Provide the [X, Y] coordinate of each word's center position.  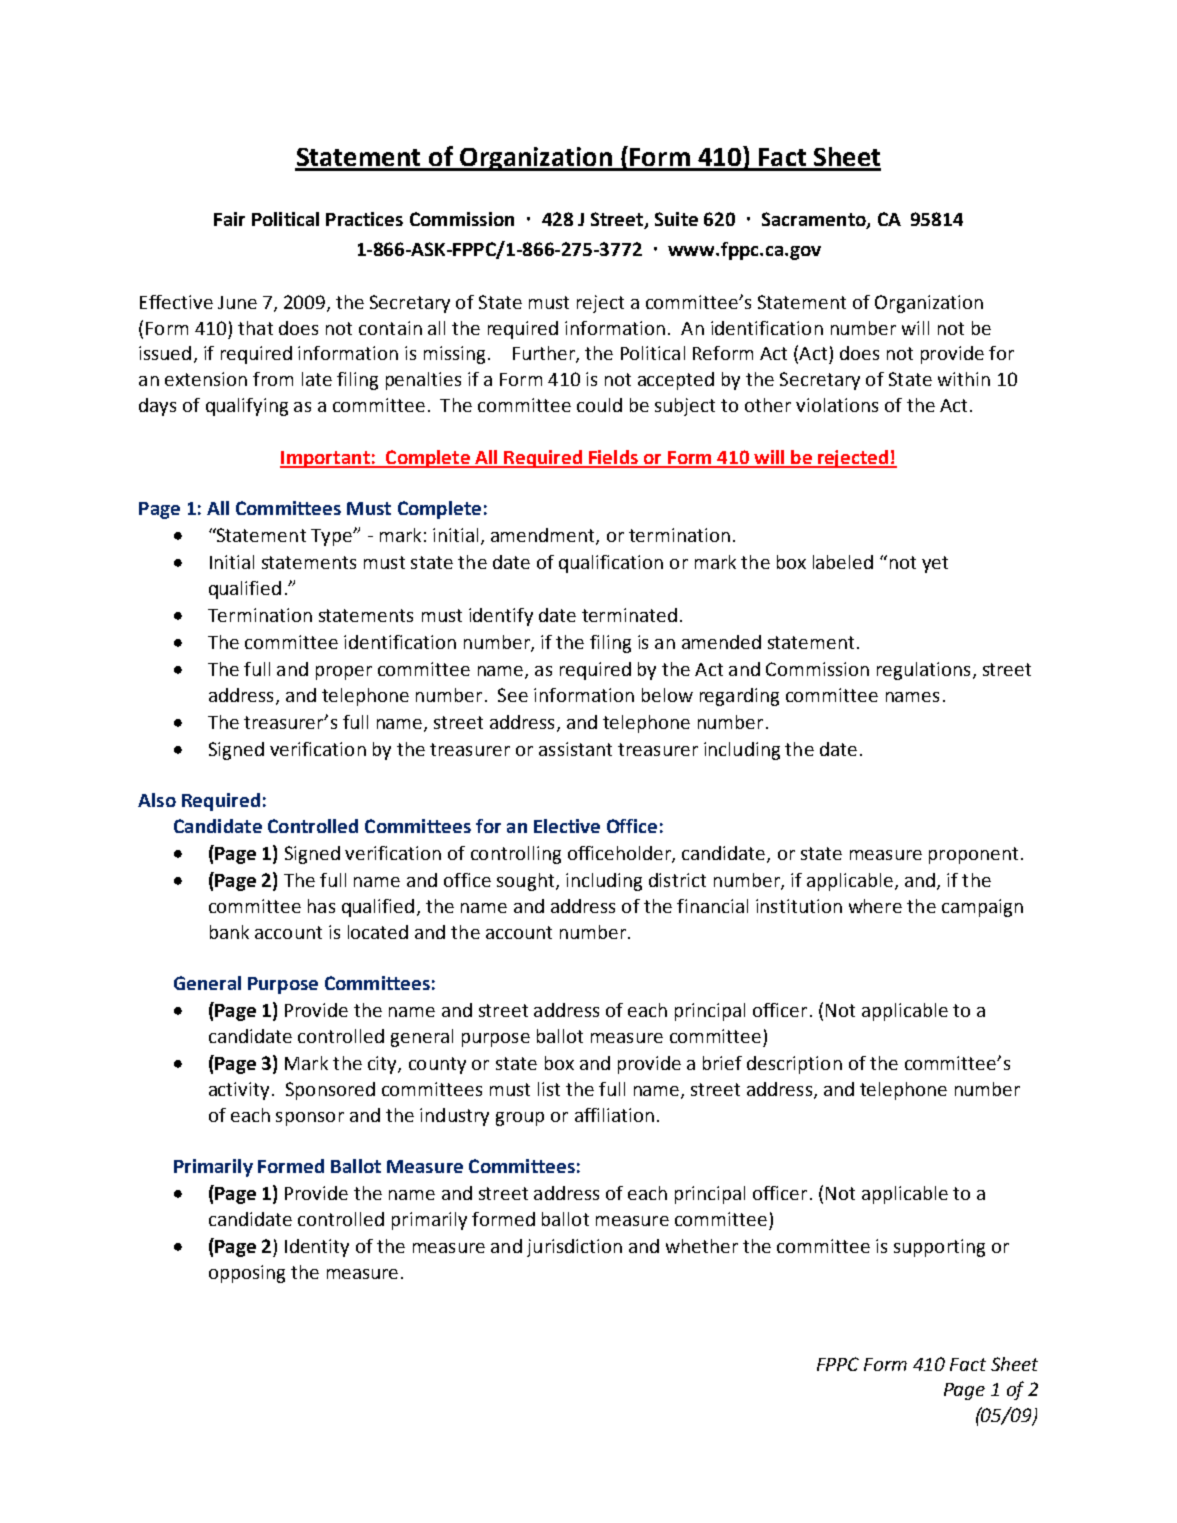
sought [527, 882]
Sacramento [815, 220]
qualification [611, 564]
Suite [676, 219]
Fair [229, 219]
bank [229, 932]
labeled [843, 562]
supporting [939, 1248]
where [875, 906]
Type [332, 537]
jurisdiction [574, 1248]
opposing [247, 1274]
